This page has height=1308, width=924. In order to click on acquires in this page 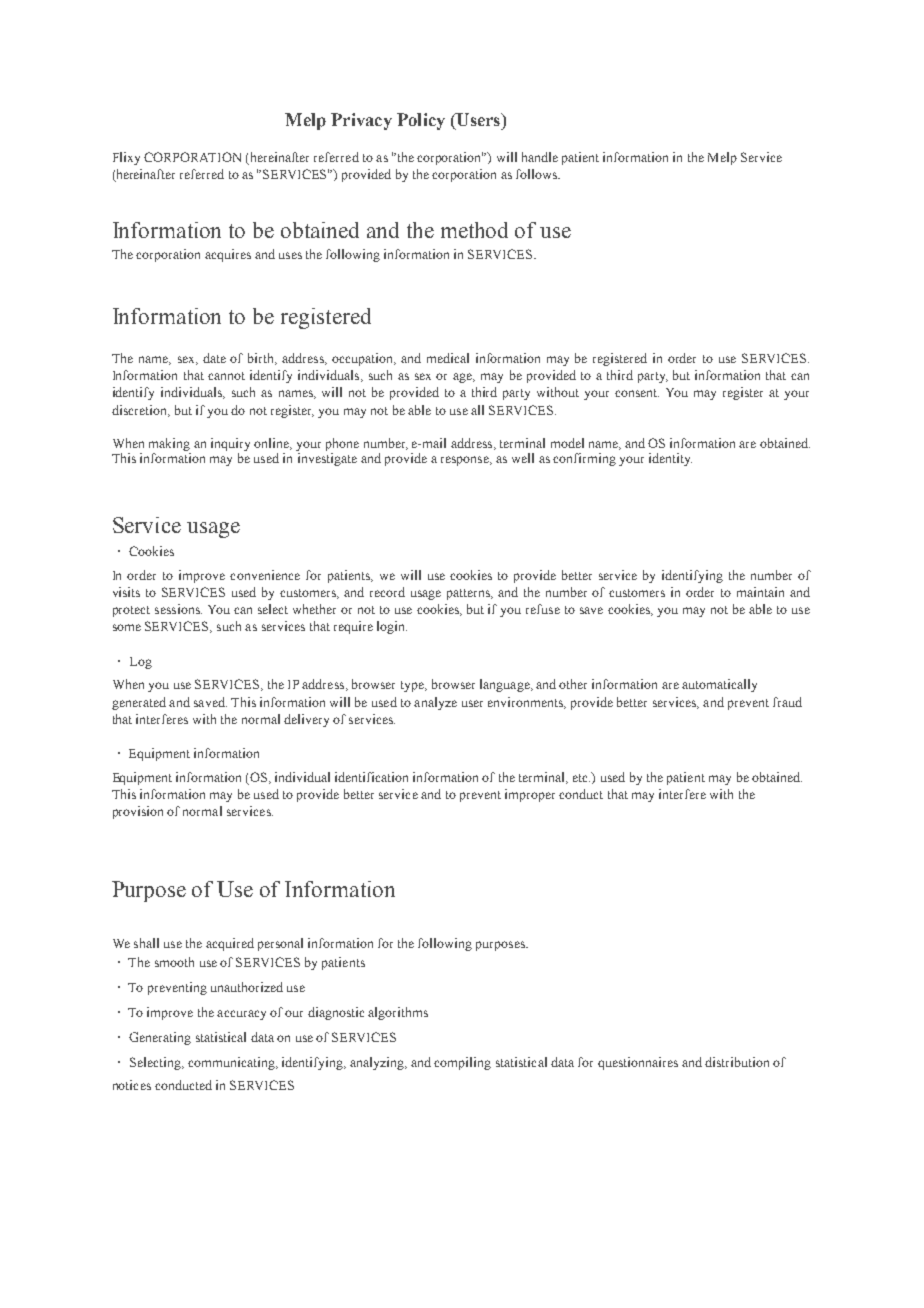, I will do `click(228, 255)`.
